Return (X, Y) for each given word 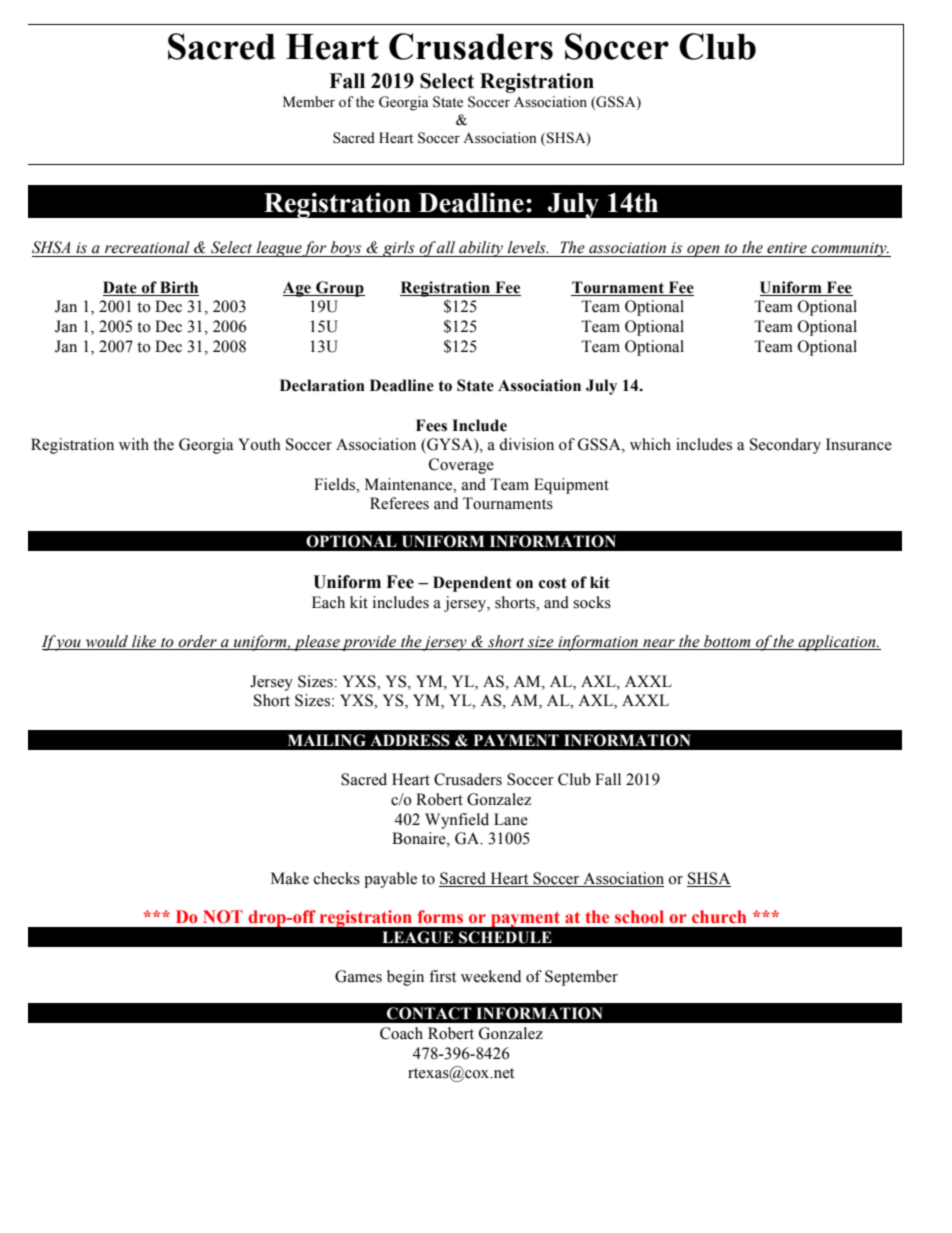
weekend (491, 976)
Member (309, 102)
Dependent (472, 584)
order (197, 642)
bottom (727, 642)
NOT (223, 917)
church (719, 916)
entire (787, 248)
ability (481, 249)
